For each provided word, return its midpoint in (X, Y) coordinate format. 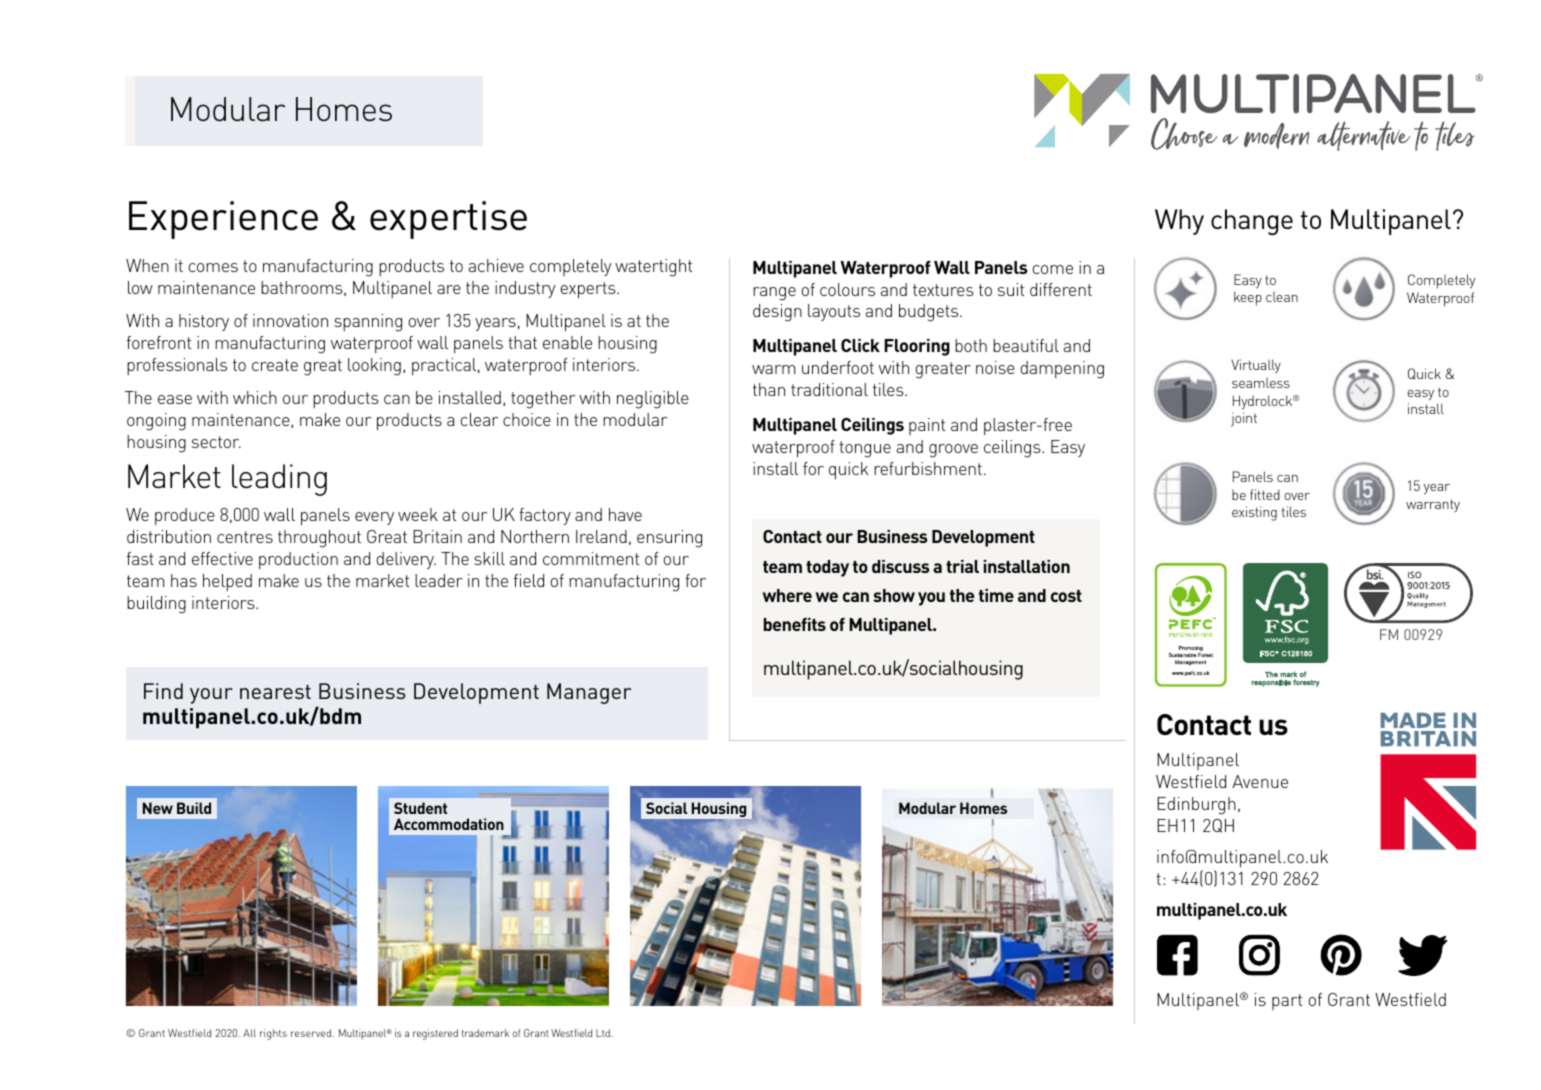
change (1252, 222)
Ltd (604, 1033)
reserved (311, 1033)
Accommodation (449, 824)
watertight (653, 268)
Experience (223, 220)
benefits (795, 624)
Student (420, 808)
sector (216, 442)
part (1287, 1002)
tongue (865, 449)
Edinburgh (1196, 806)
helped (227, 582)
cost (1066, 596)
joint (1244, 419)
